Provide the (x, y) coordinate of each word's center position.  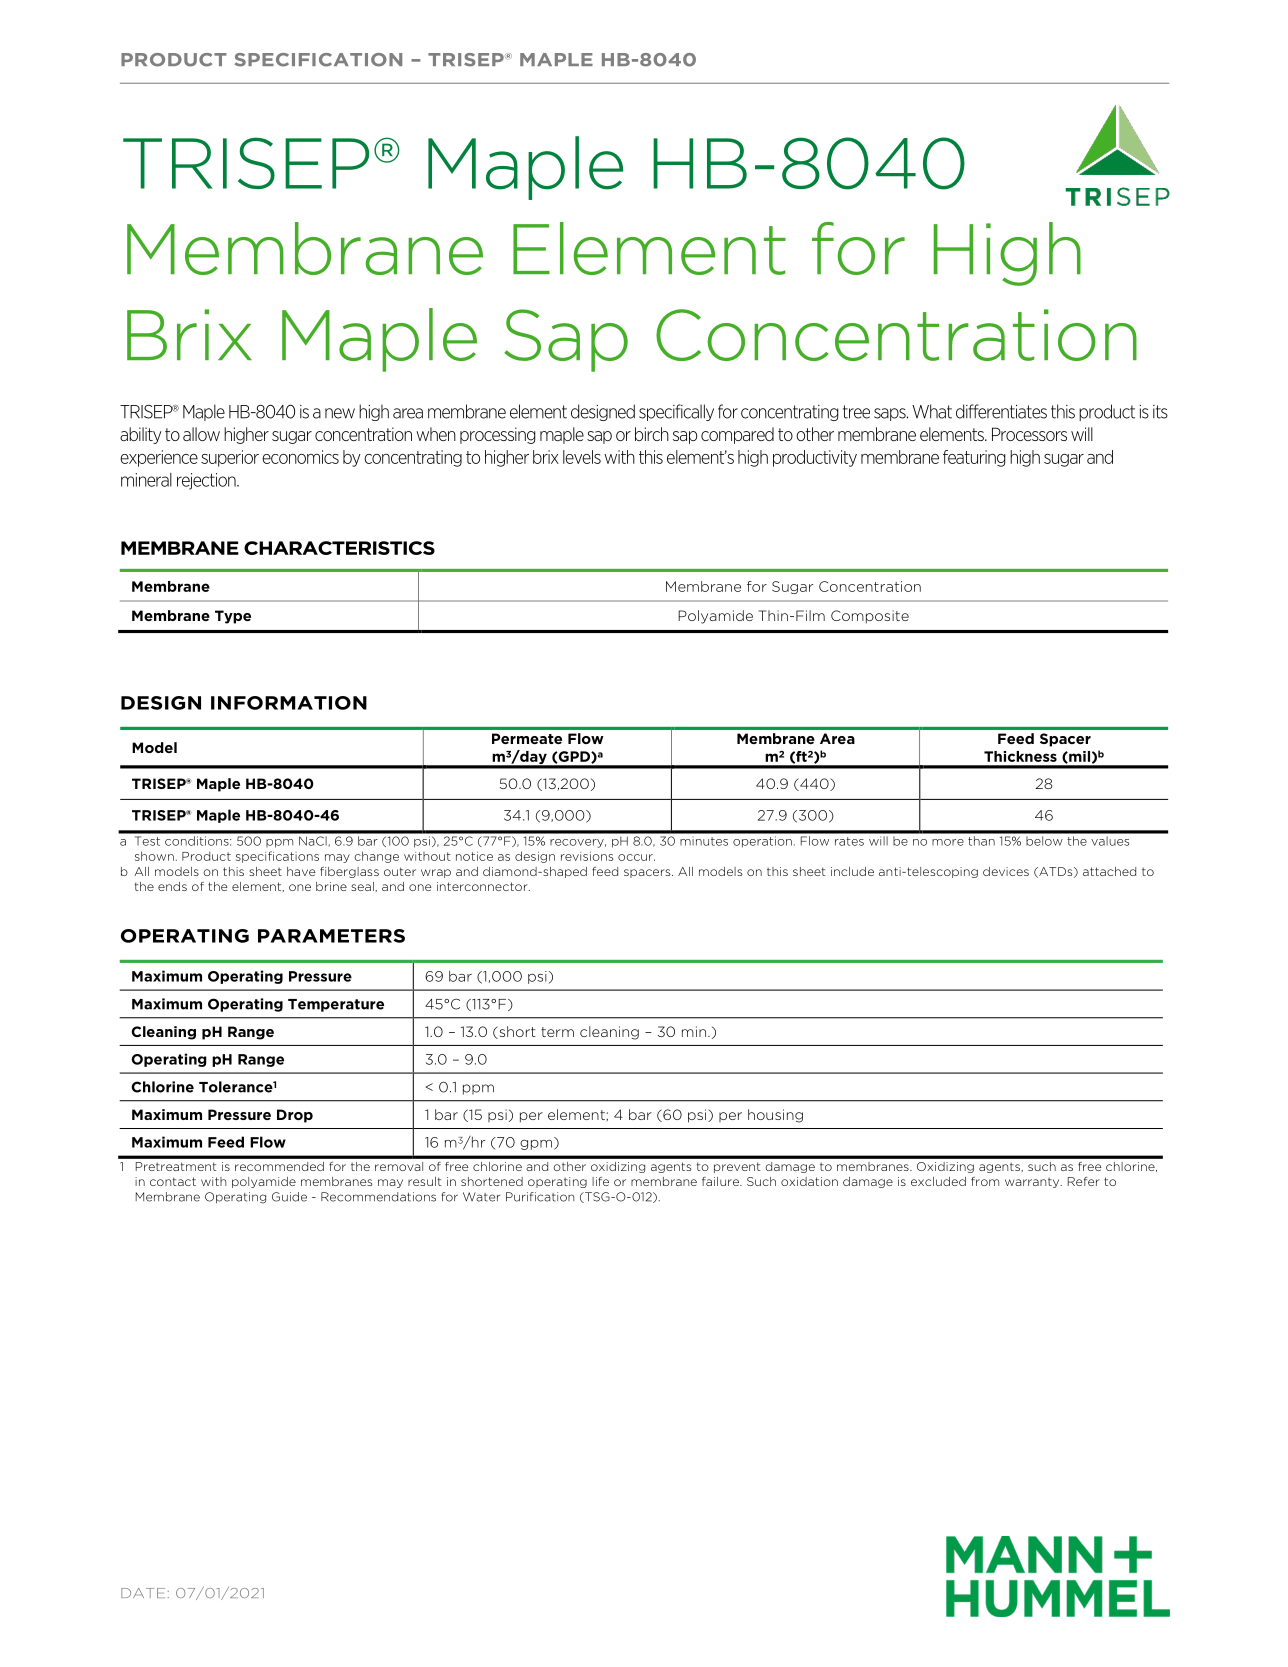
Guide (289, 1197)
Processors (1029, 434)
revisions (587, 856)
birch (652, 434)
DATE (143, 1593)
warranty (1033, 1182)
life (600, 1181)
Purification (540, 1197)
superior (230, 458)
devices (1006, 871)
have (301, 871)
